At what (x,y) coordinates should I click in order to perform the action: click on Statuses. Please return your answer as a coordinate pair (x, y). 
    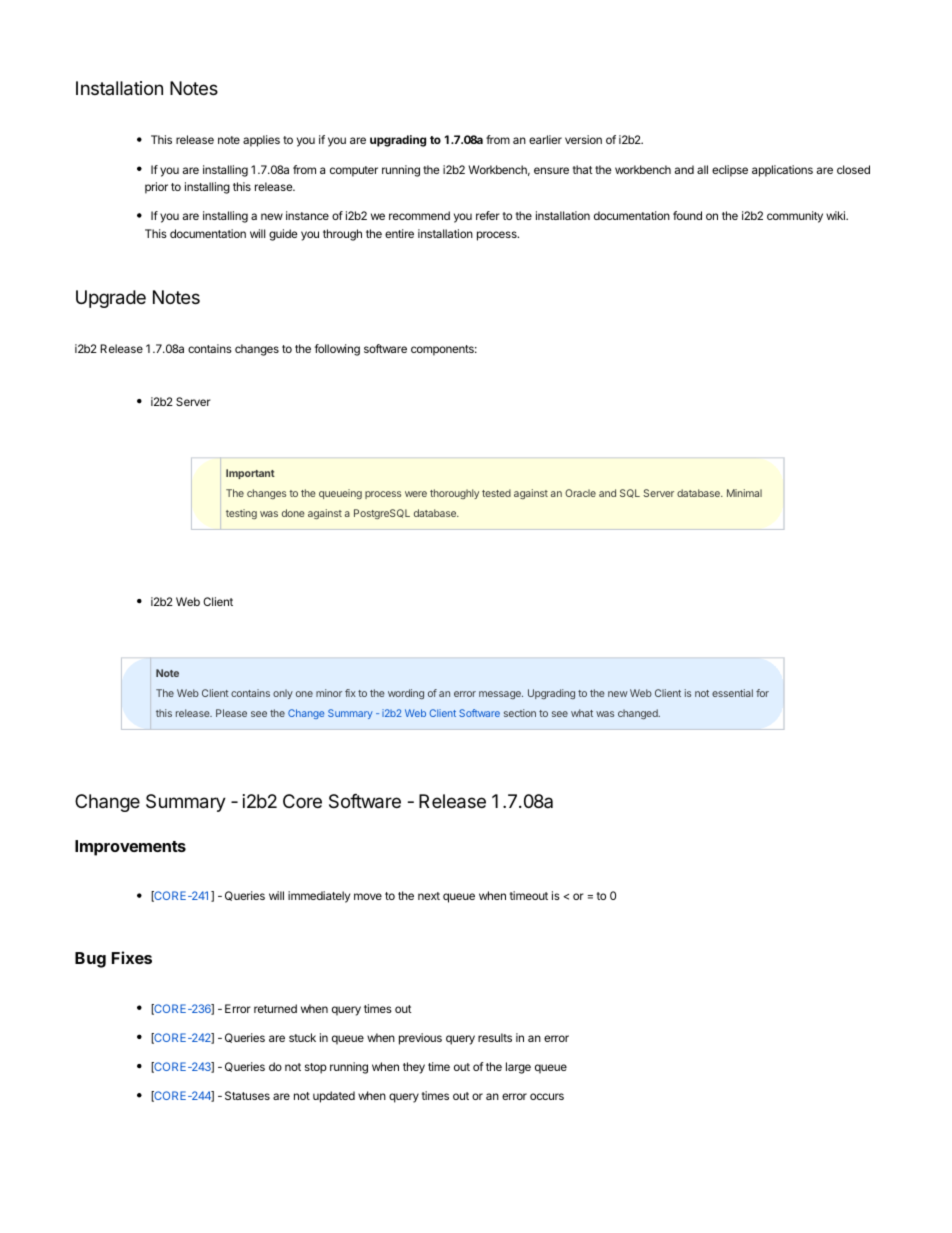
    Looking at the image, I should click on (247, 1095).
